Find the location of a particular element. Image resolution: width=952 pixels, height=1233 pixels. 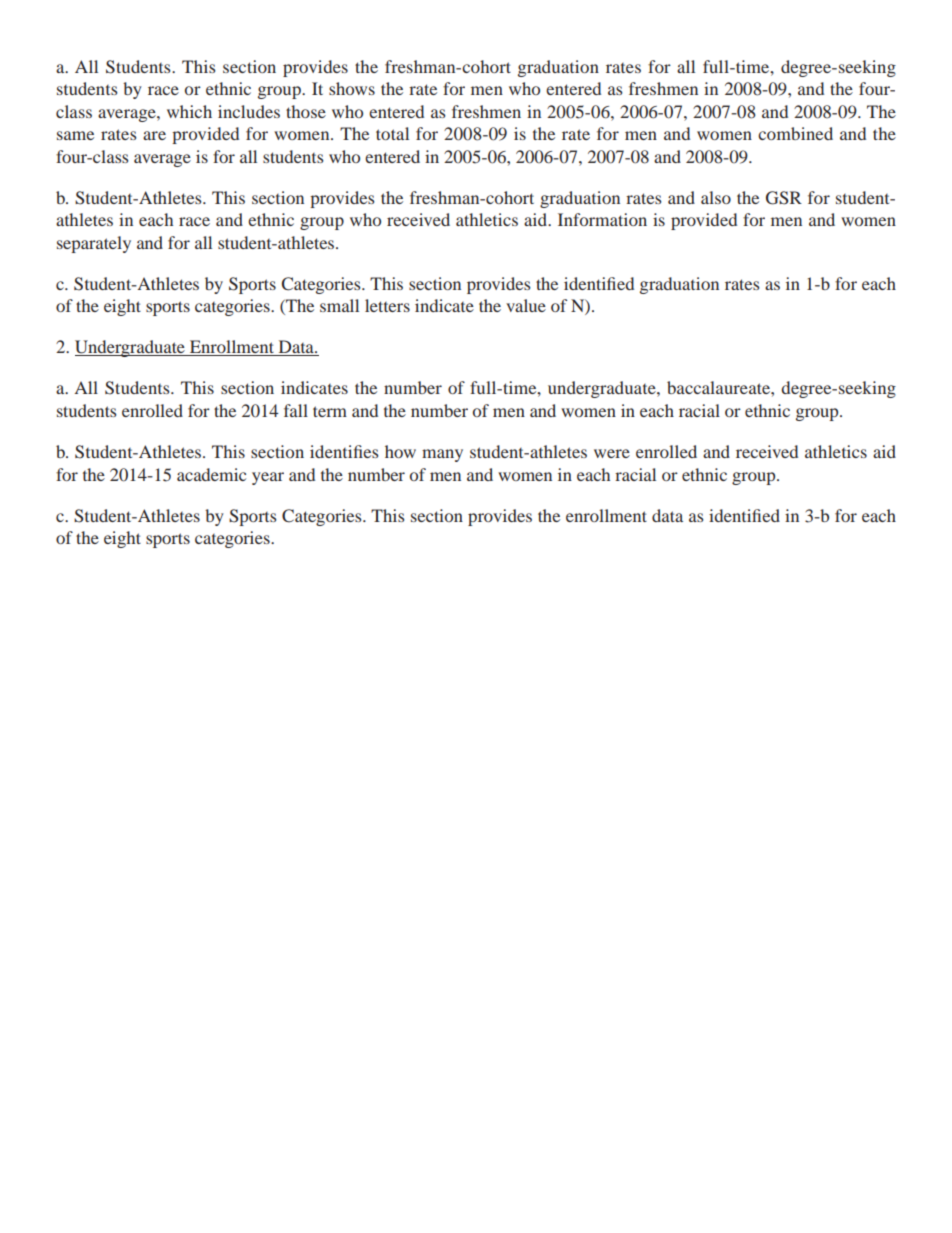

total is located at coordinates (392, 133).
